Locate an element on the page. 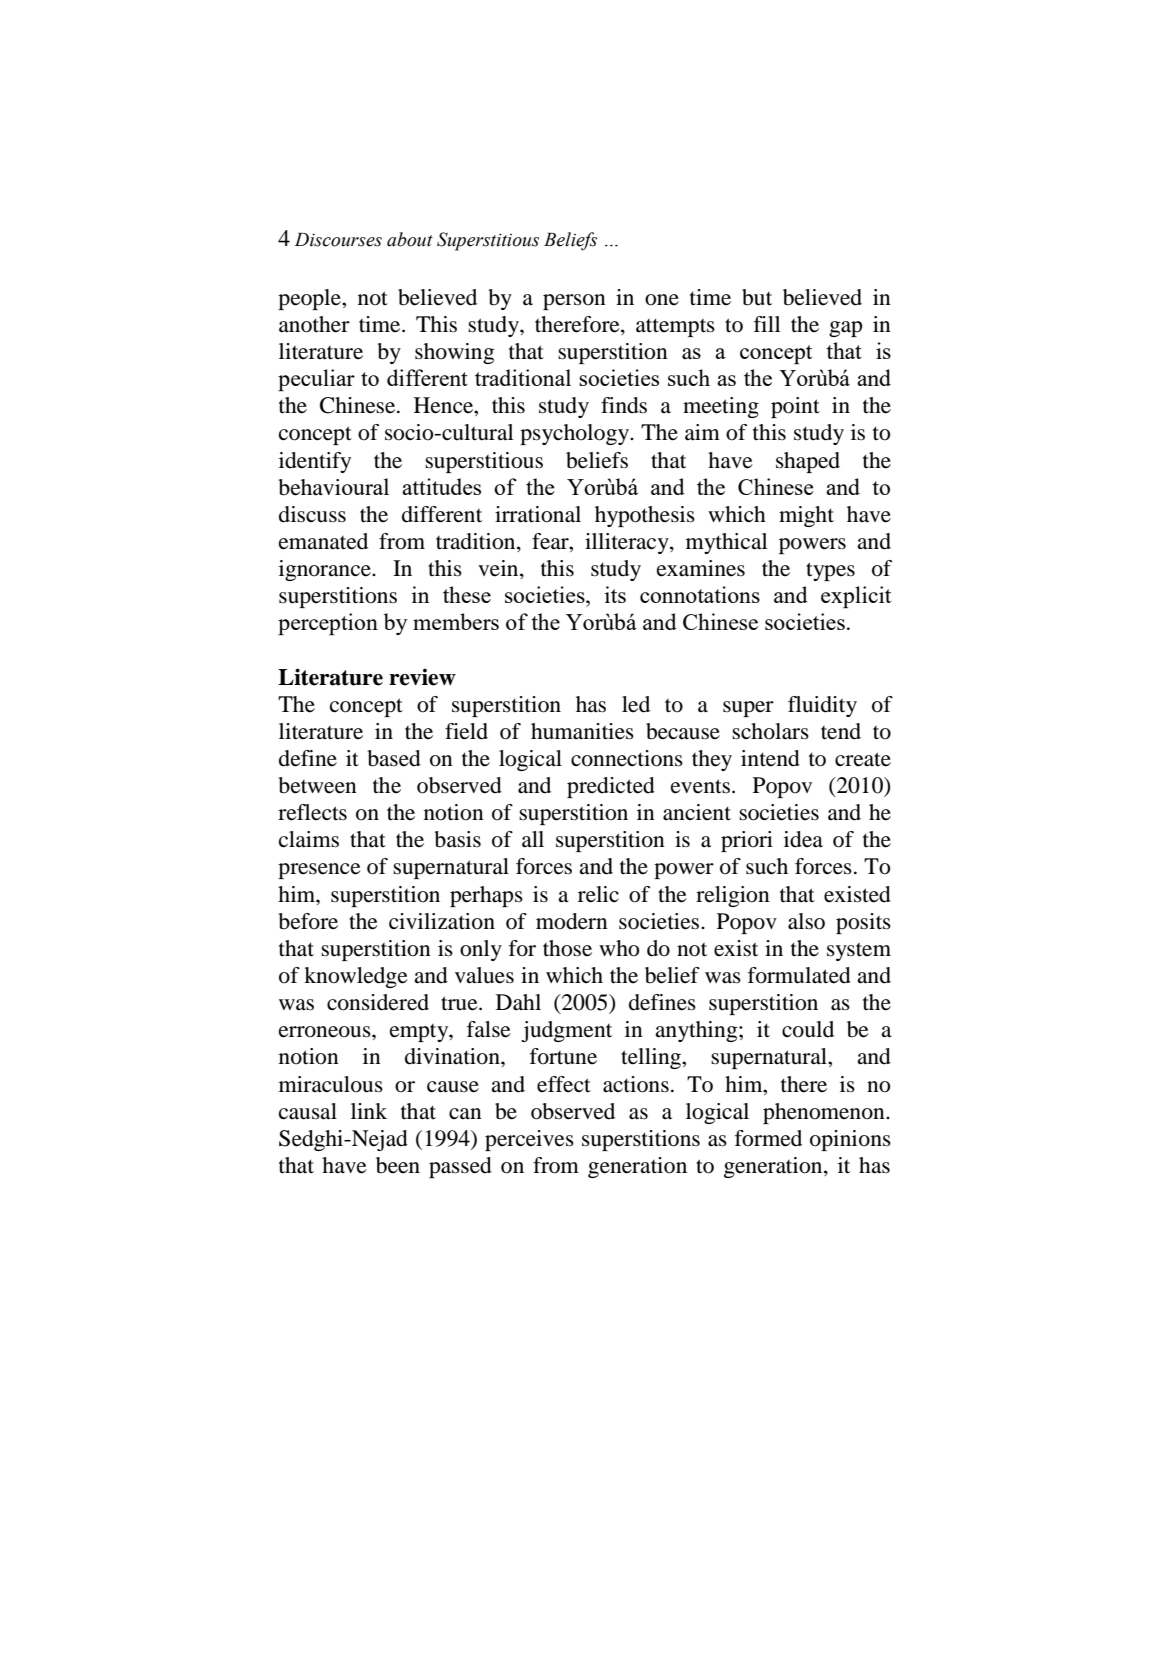  all is located at coordinates (533, 839).
